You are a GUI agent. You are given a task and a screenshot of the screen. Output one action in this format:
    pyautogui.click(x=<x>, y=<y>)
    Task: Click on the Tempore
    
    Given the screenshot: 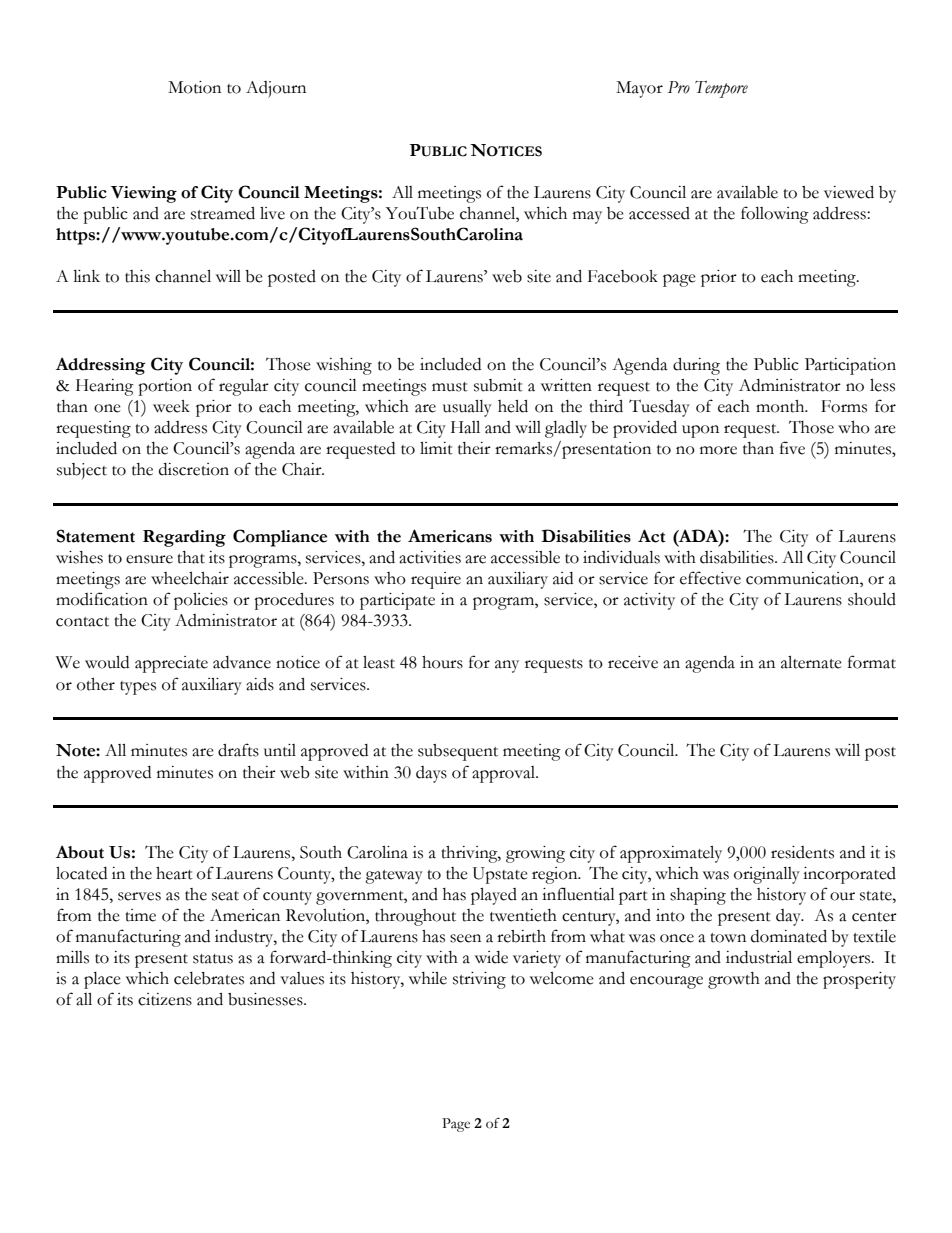 What is the action you would take?
    pyautogui.click(x=721, y=89)
